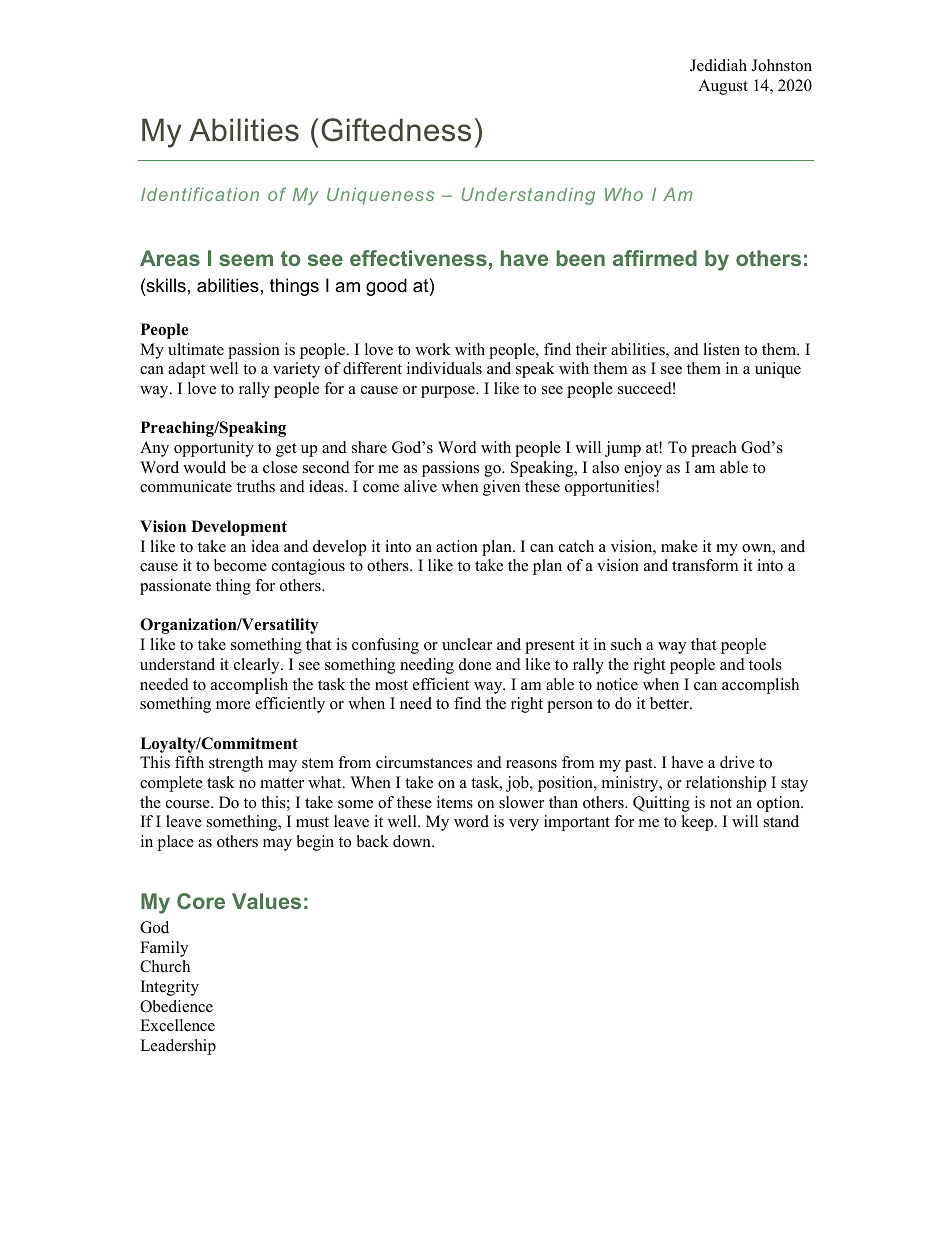 This screenshot has width=952, height=1233. What do you see at coordinates (721, 349) in the screenshot?
I see `listen` at bounding box center [721, 349].
